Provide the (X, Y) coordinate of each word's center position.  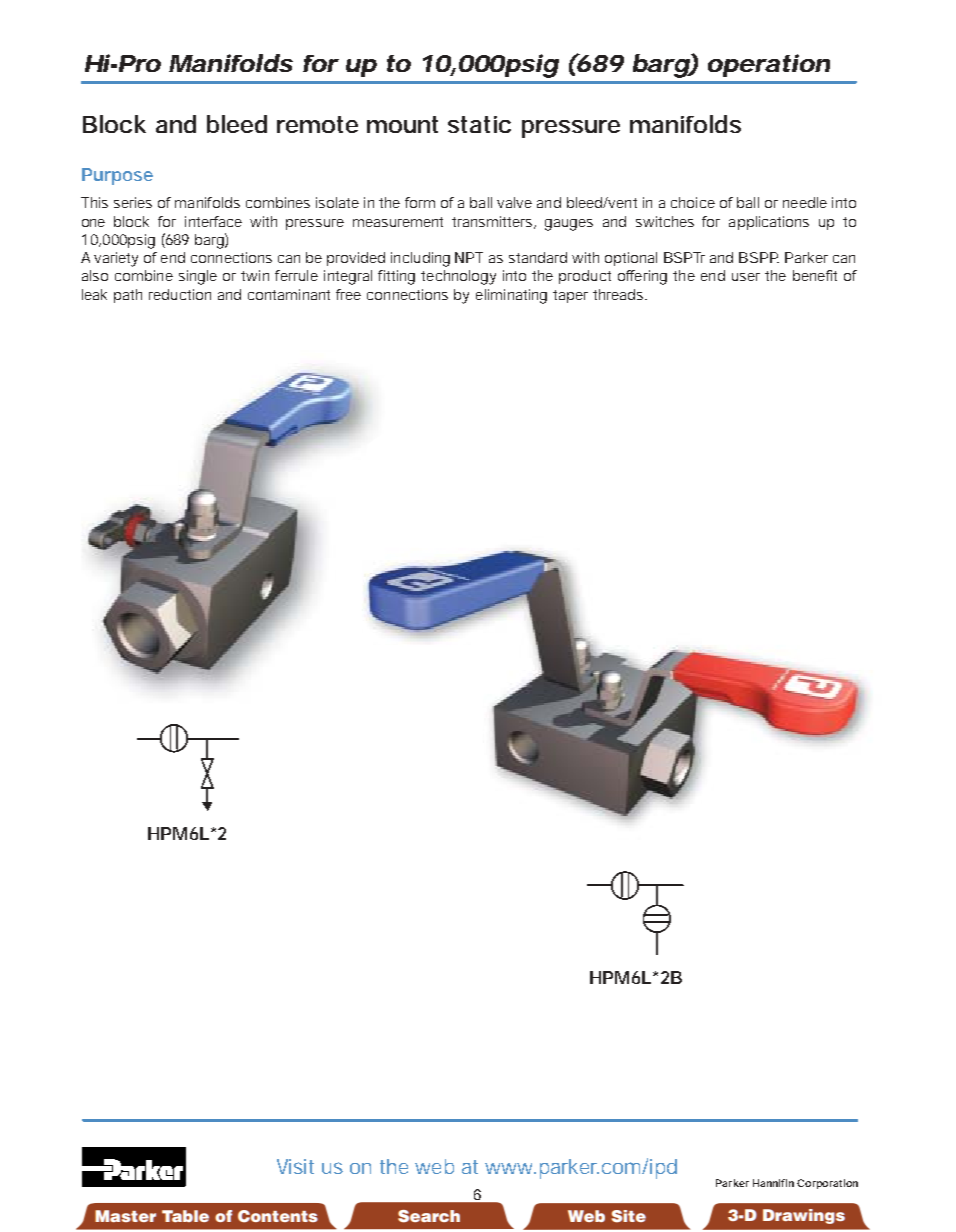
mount (402, 124)
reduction (180, 294)
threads (618, 294)
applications (769, 223)
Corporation (827, 1184)
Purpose (117, 176)
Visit (295, 1166)
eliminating (511, 296)
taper (570, 296)
